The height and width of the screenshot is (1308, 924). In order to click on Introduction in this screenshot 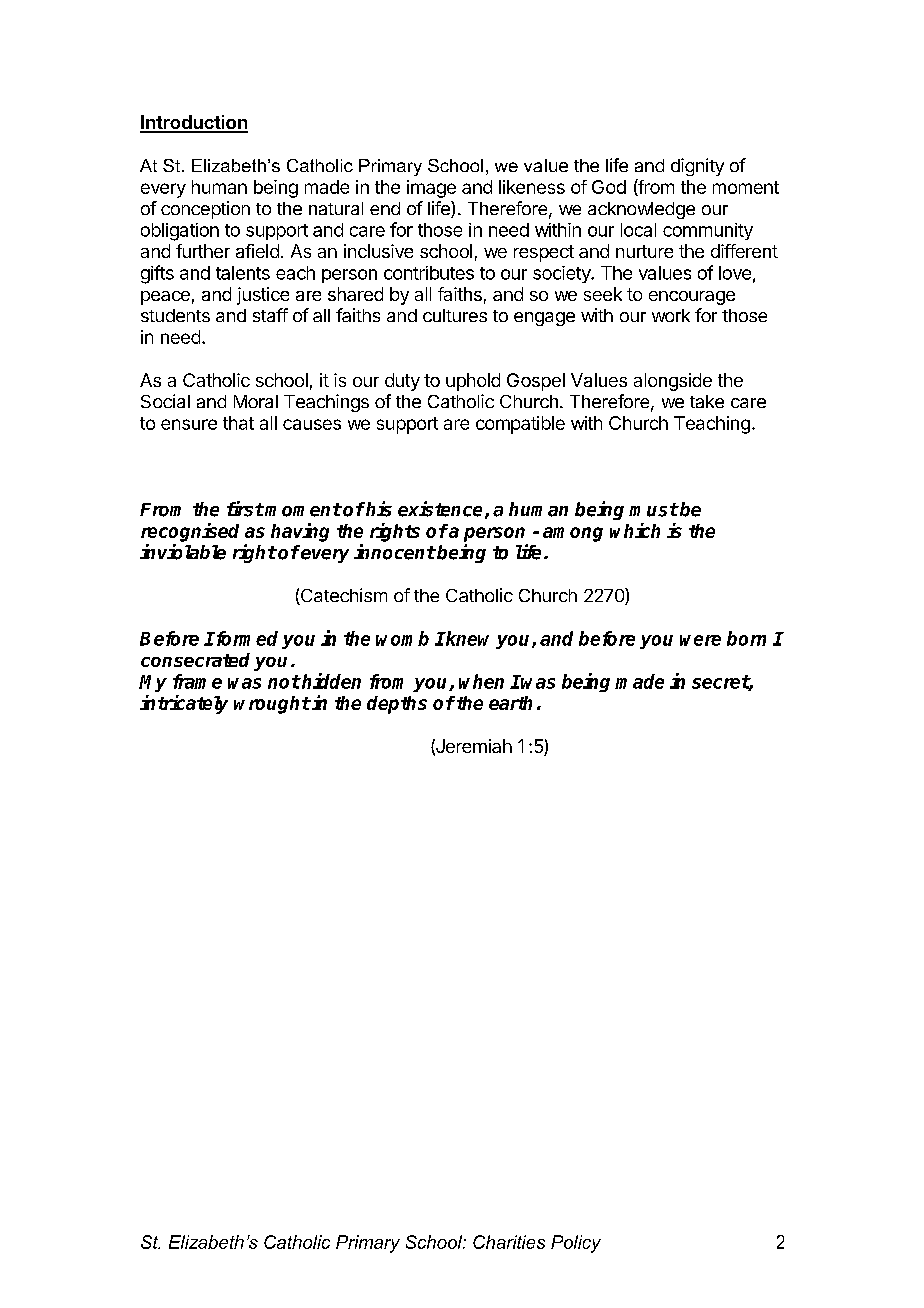, I will do `click(194, 123)`.
